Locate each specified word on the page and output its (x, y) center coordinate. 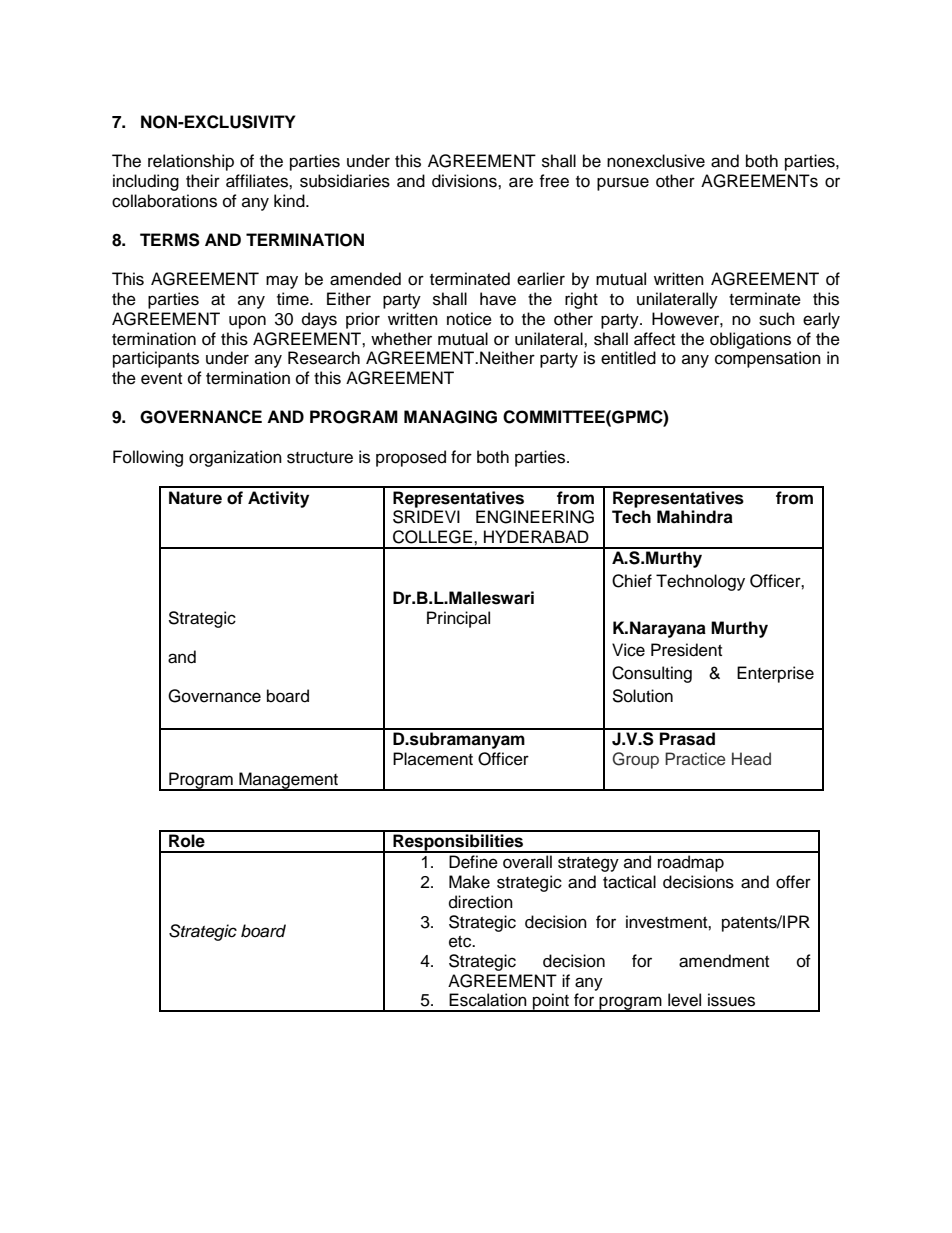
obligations (750, 340)
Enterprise (775, 674)
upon (247, 322)
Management (288, 781)
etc (461, 942)
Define (473, 862)
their (203, 181)
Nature (195, 498)
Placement (433, 759)
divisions (465, 181)
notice (469, 319)
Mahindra (695, 517)
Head (751, 758)
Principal (458, 619)
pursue (623, 184)
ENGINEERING (535, 517)
